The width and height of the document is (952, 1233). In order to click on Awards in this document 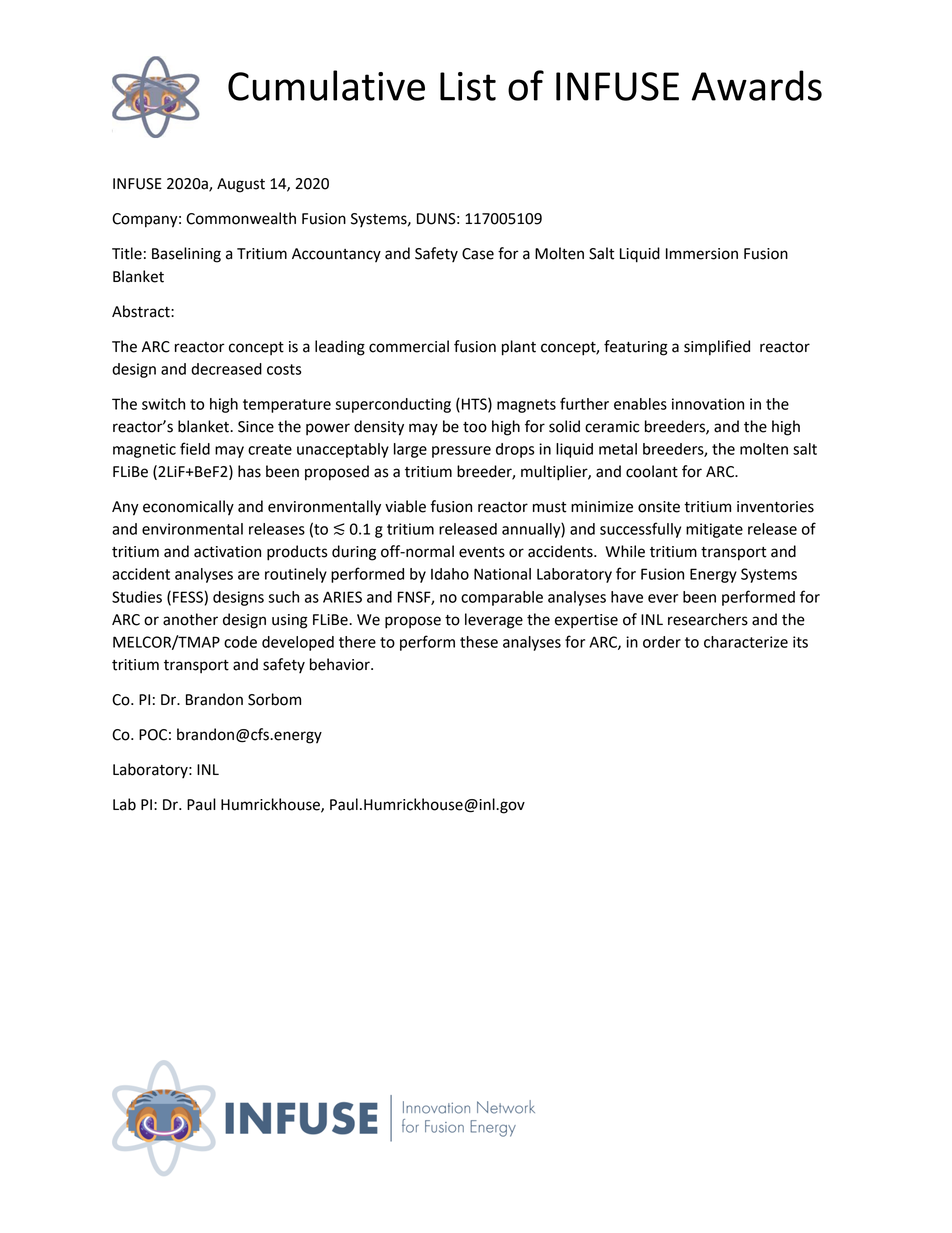, I will do `click(756, 85)`.
